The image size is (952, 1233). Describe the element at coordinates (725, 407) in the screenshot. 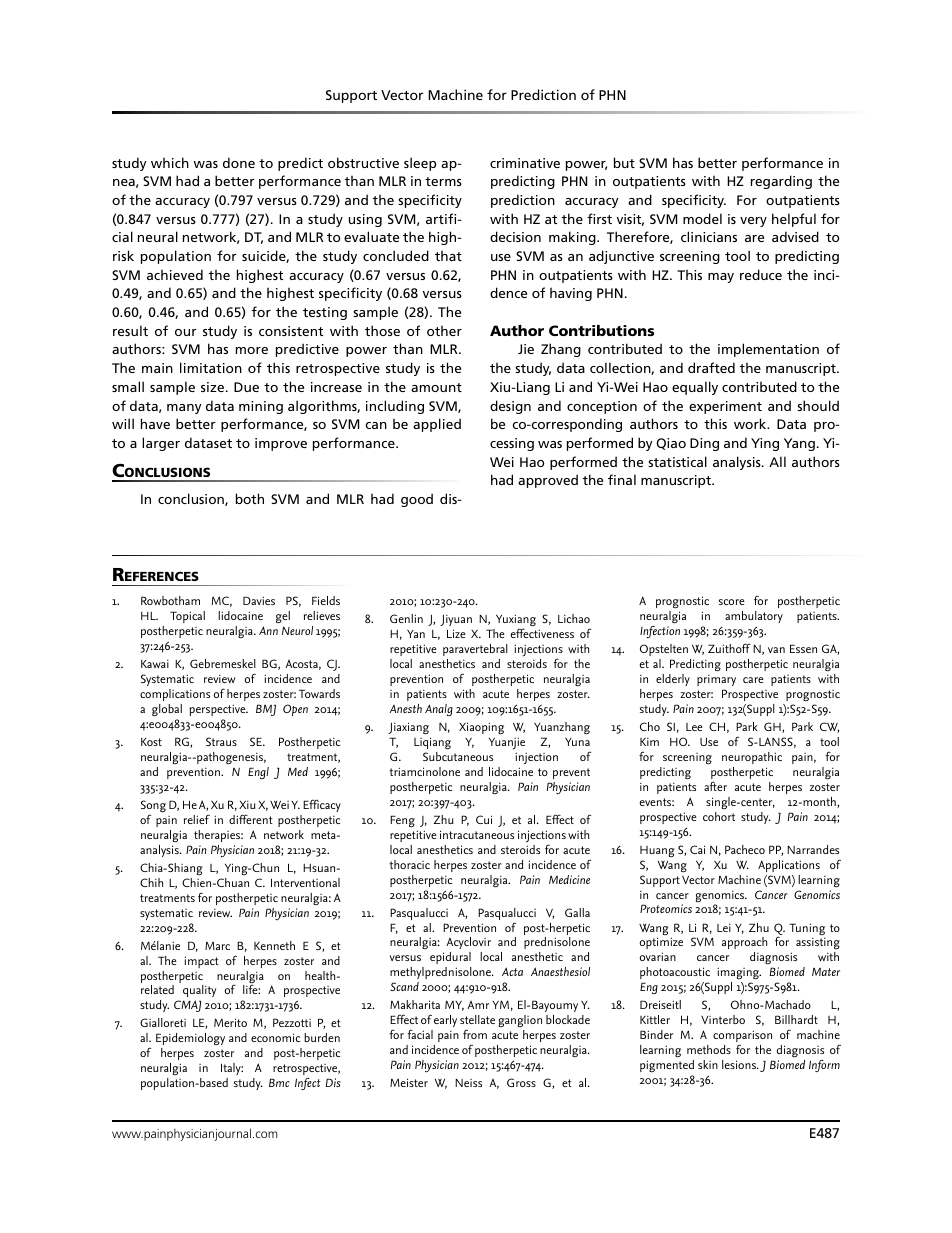

I see `experiment` at that location.
